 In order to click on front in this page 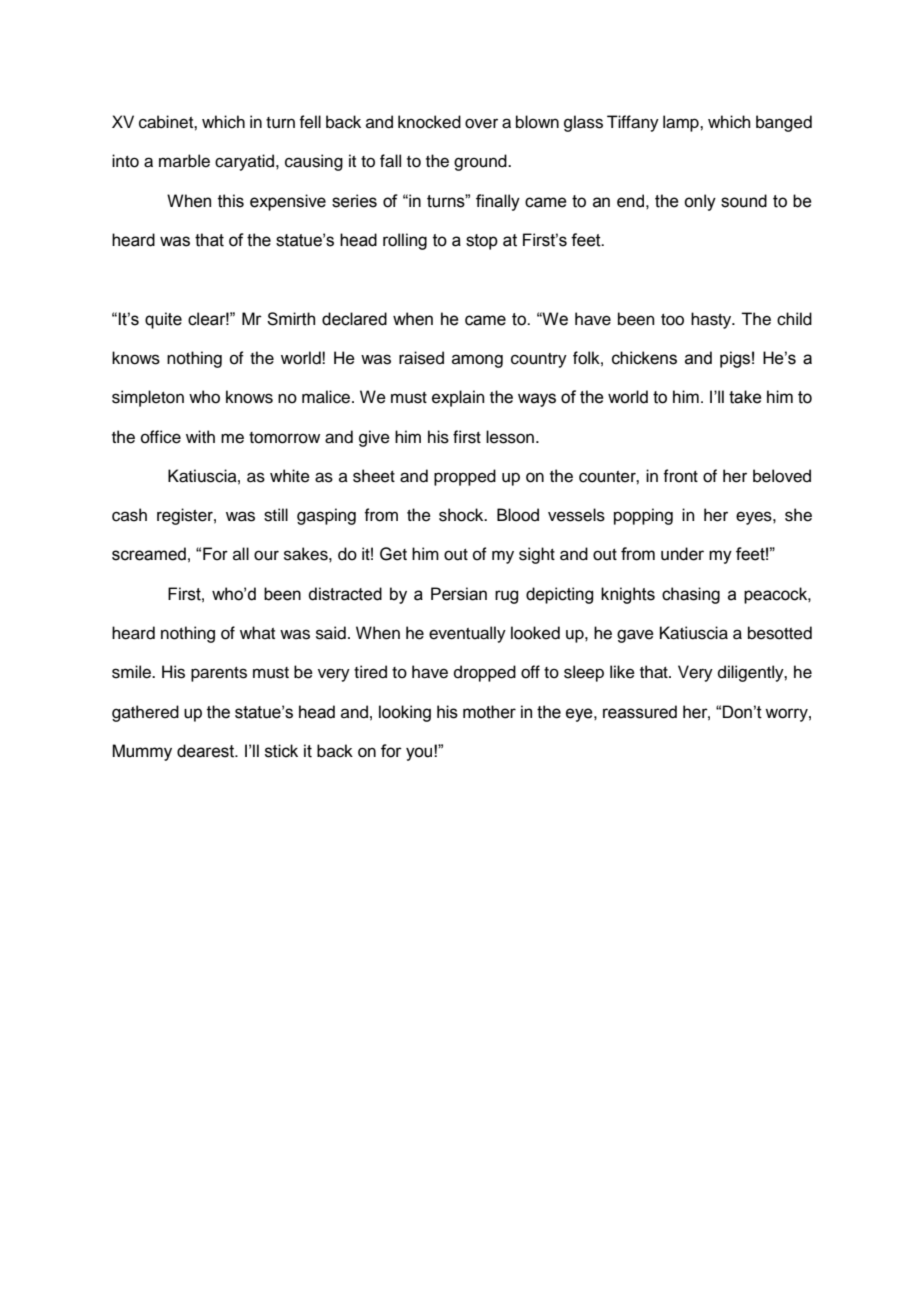, I will do `click(680, 476)`.
